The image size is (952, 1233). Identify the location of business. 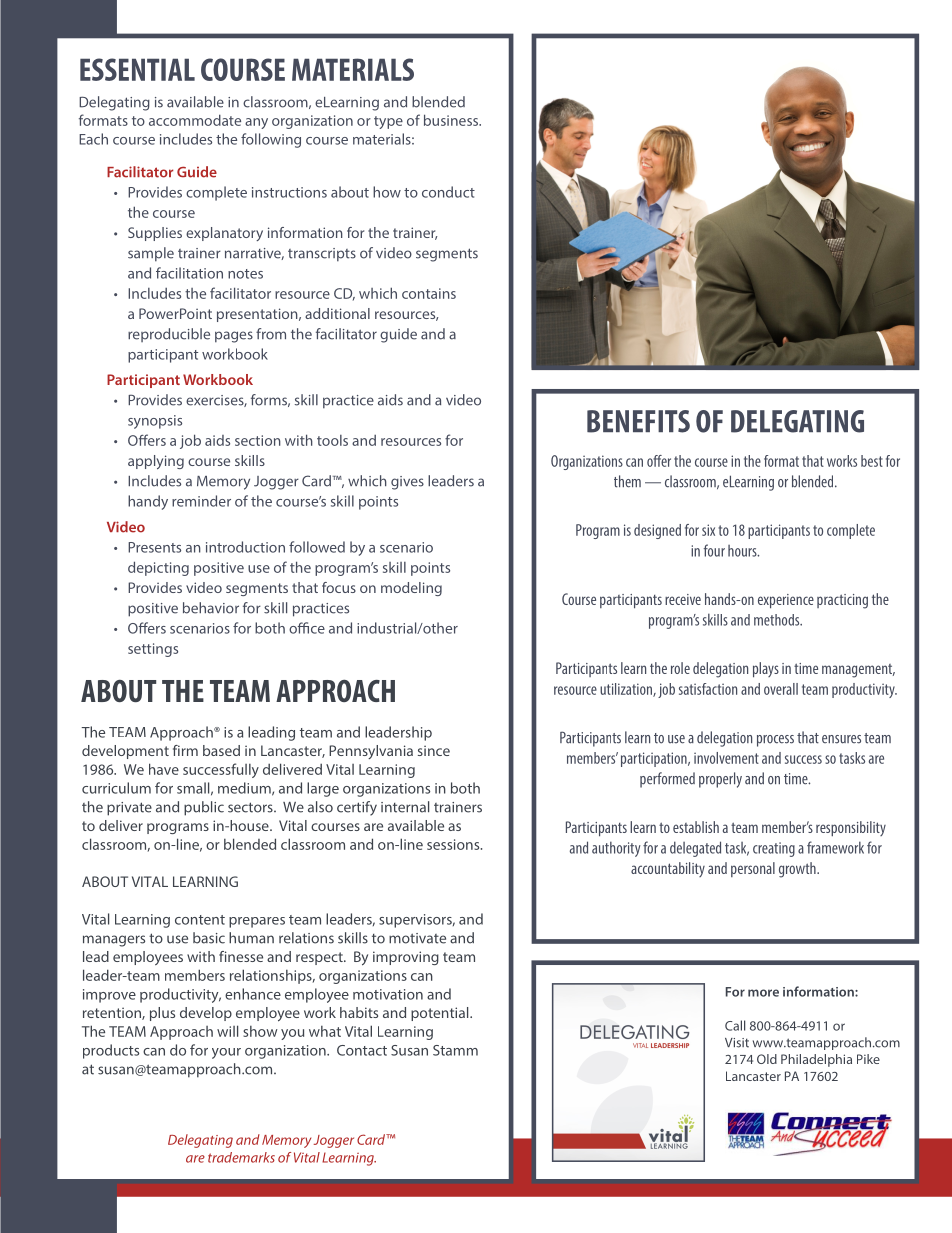
(452, 120).
